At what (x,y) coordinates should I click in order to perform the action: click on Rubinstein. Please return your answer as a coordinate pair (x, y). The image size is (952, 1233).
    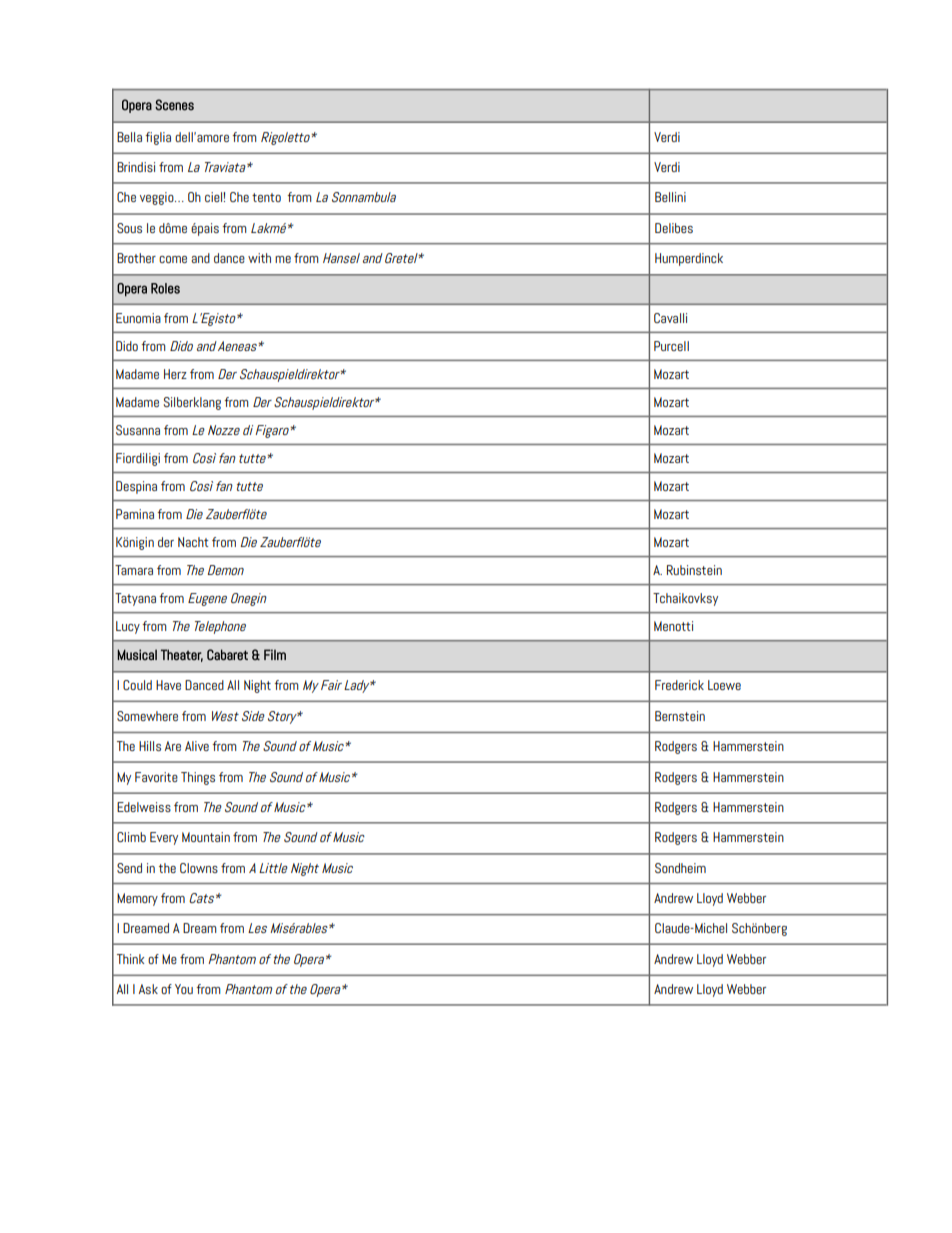
    Looking at the image, I should click on (694, 570).
